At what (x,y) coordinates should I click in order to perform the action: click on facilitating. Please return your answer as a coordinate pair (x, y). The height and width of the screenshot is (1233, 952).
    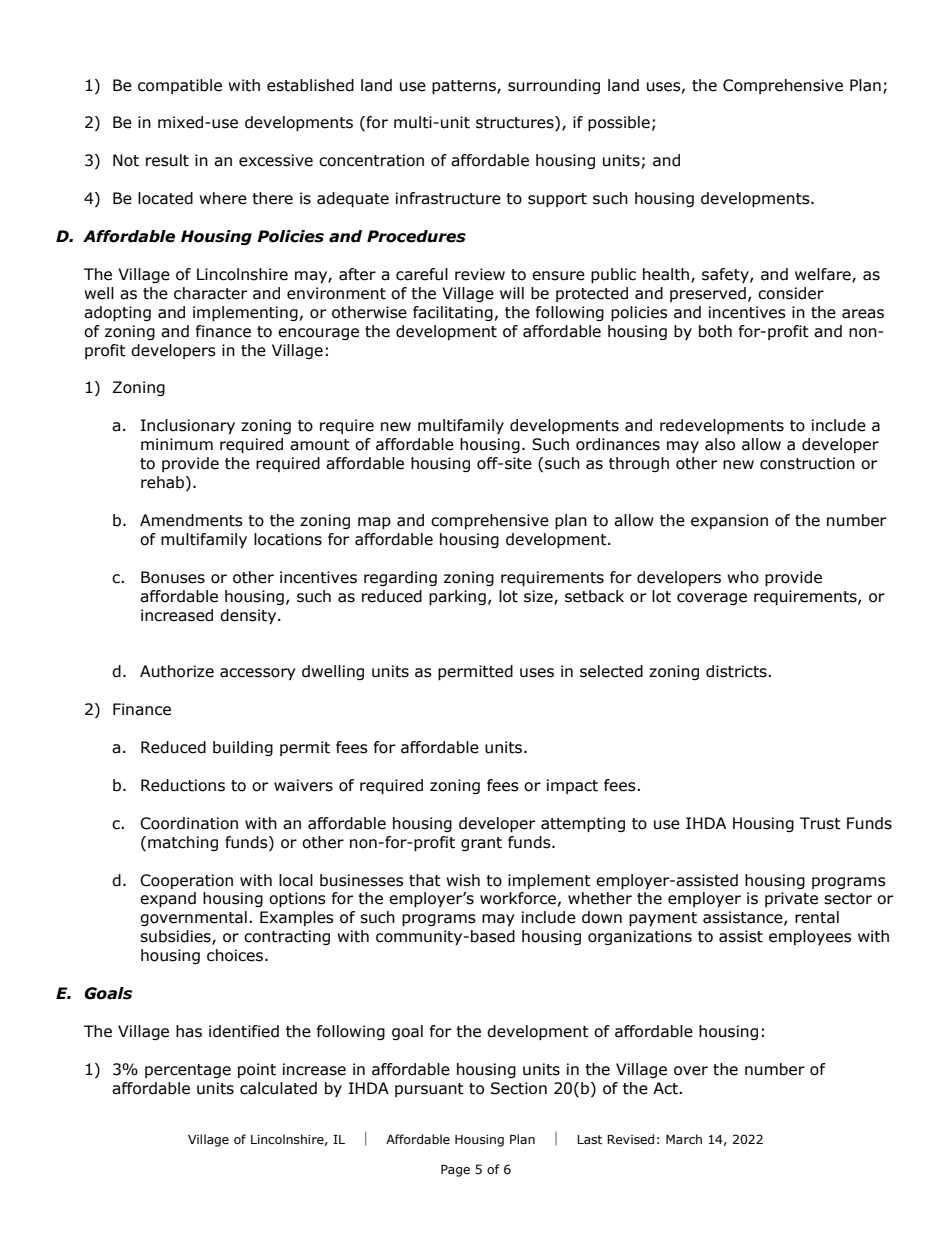
    Looking at the image, I should click on (453, 313).
